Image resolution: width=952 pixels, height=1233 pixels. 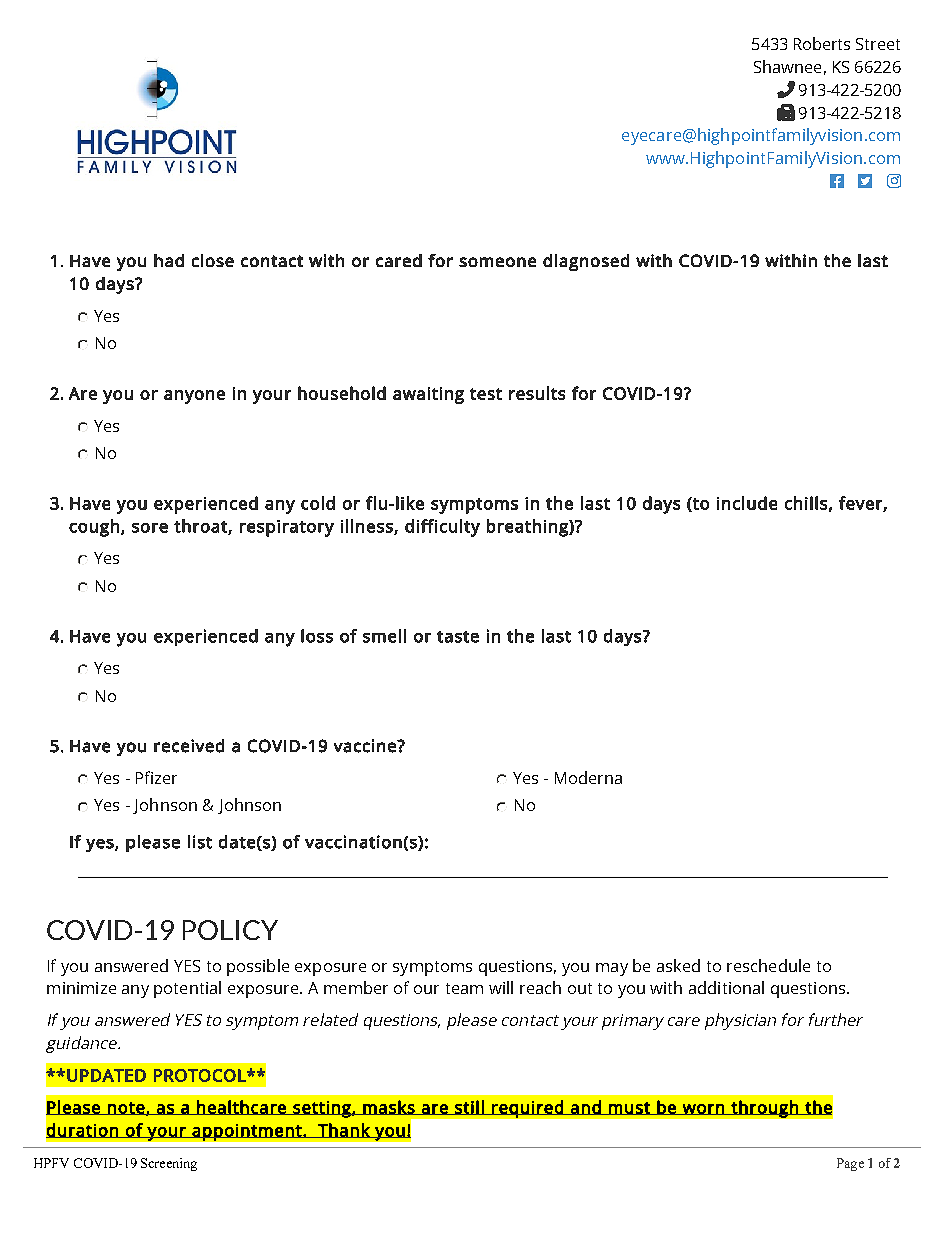 What do you see at coordinates (169, 1164) in the document?
I see `Screening` at bounding box center [169, 1164].
